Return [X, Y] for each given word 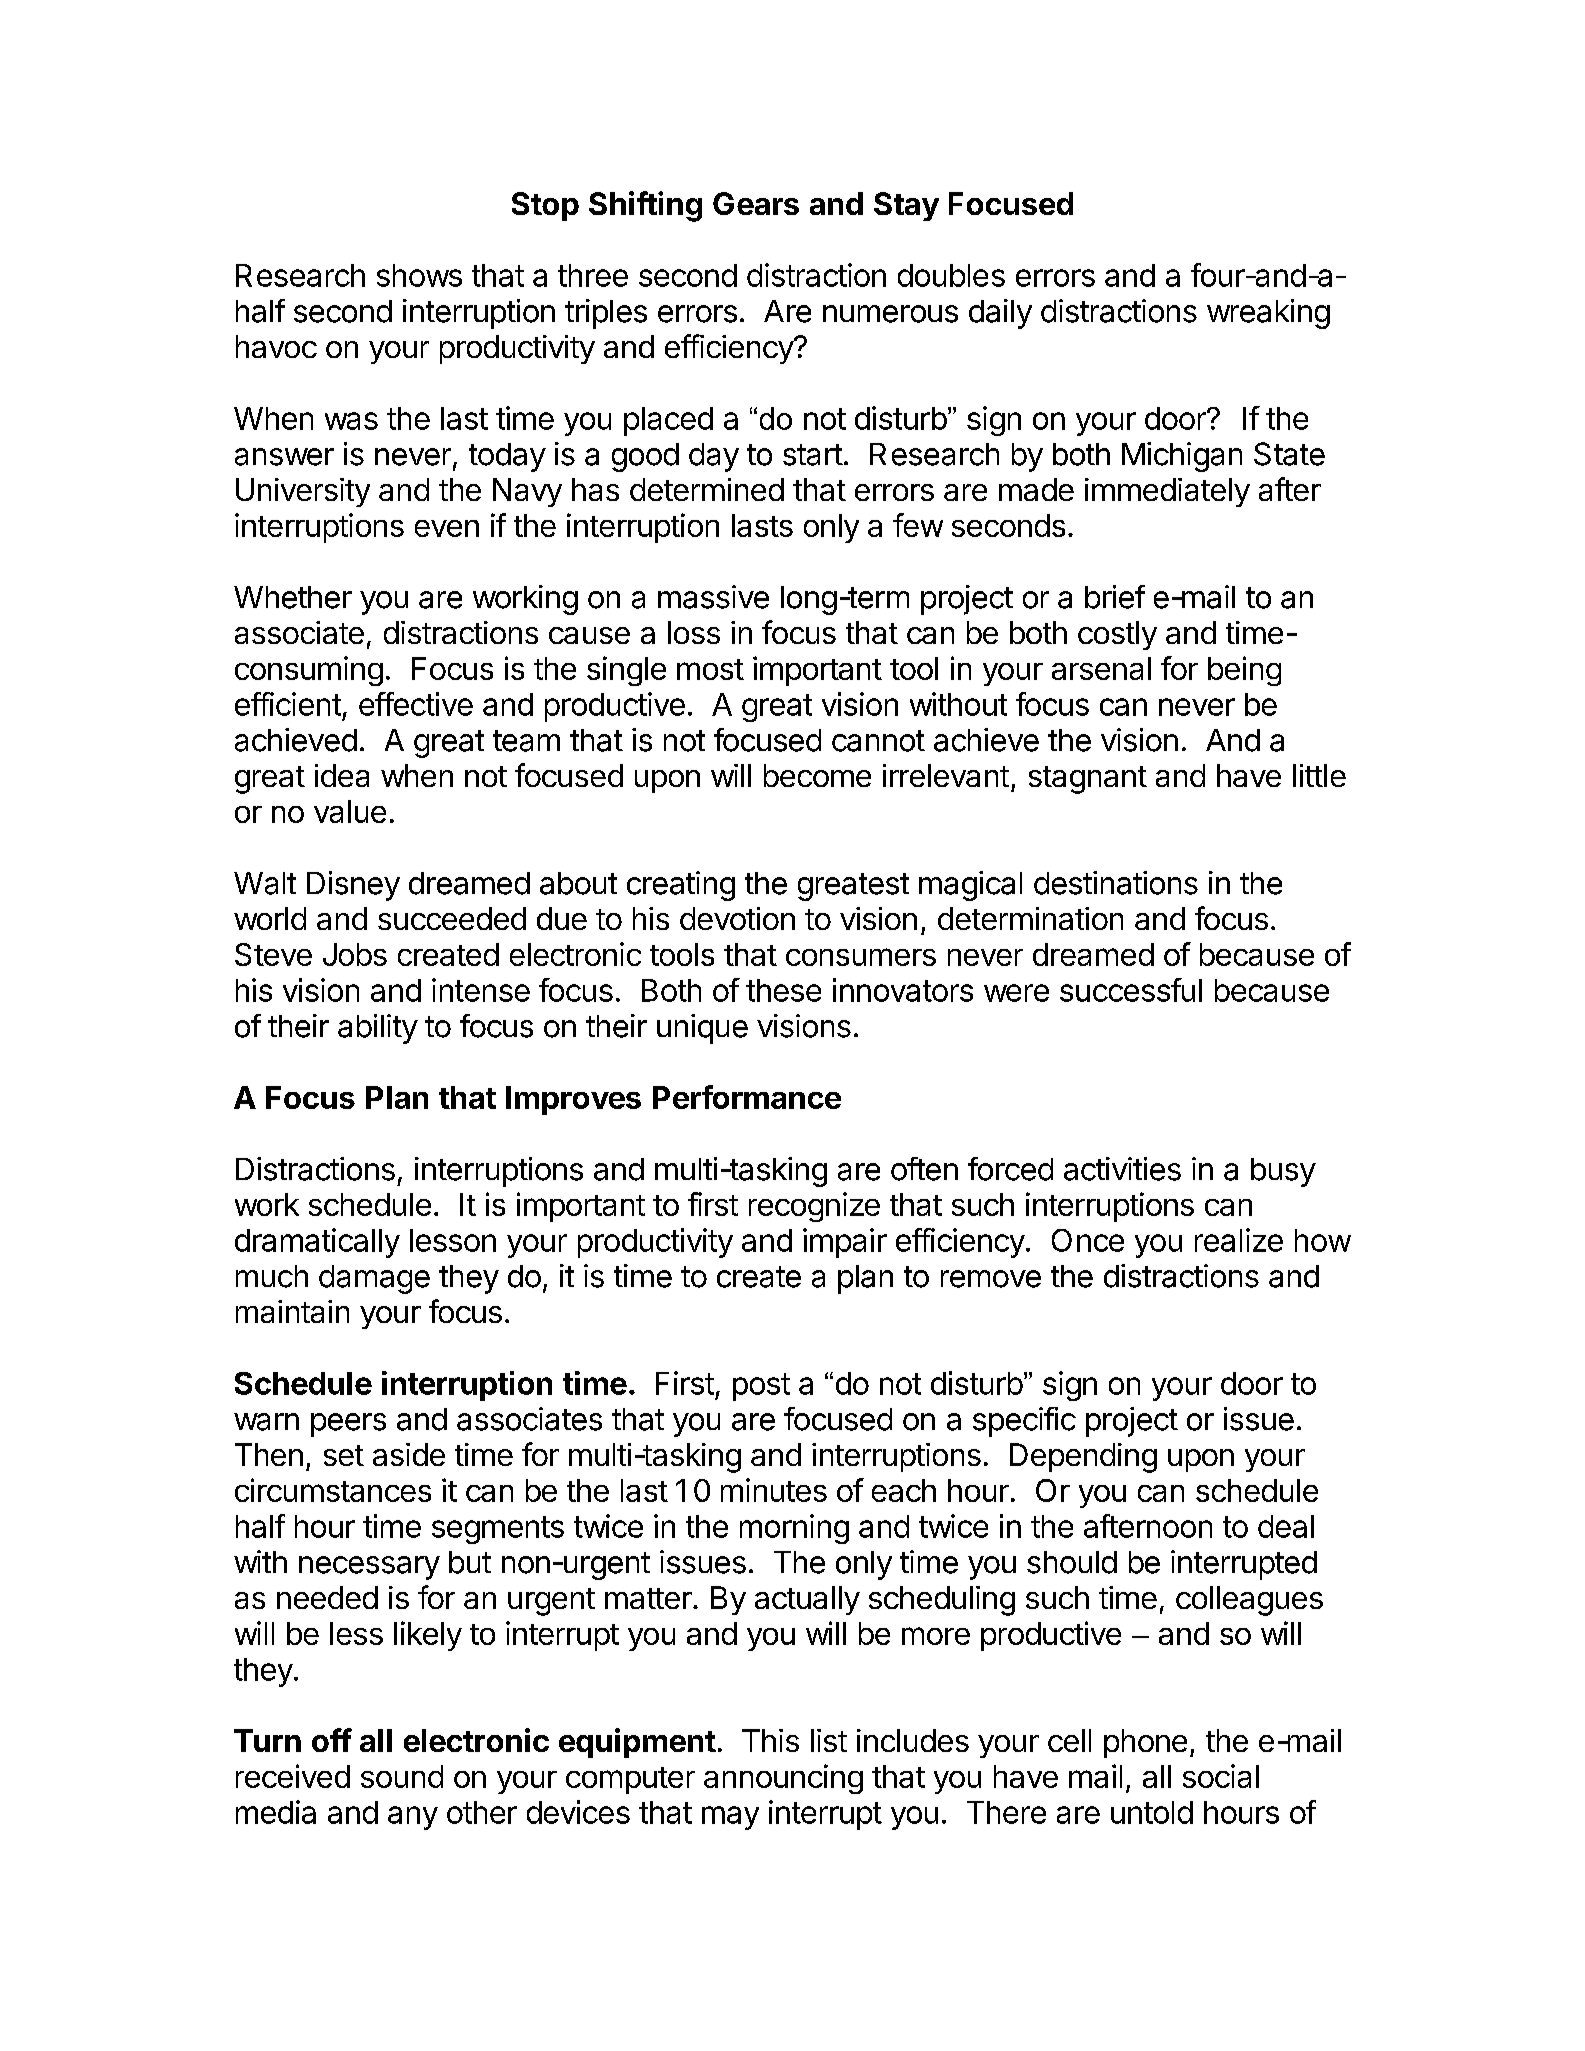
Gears [756, 203]
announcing [783, 1779]
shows [419, 275]
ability [378, 1029]
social [1221, 1776]
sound [402, 1776]
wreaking [1268, 314]
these [783, 990]
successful [1131, 990]
